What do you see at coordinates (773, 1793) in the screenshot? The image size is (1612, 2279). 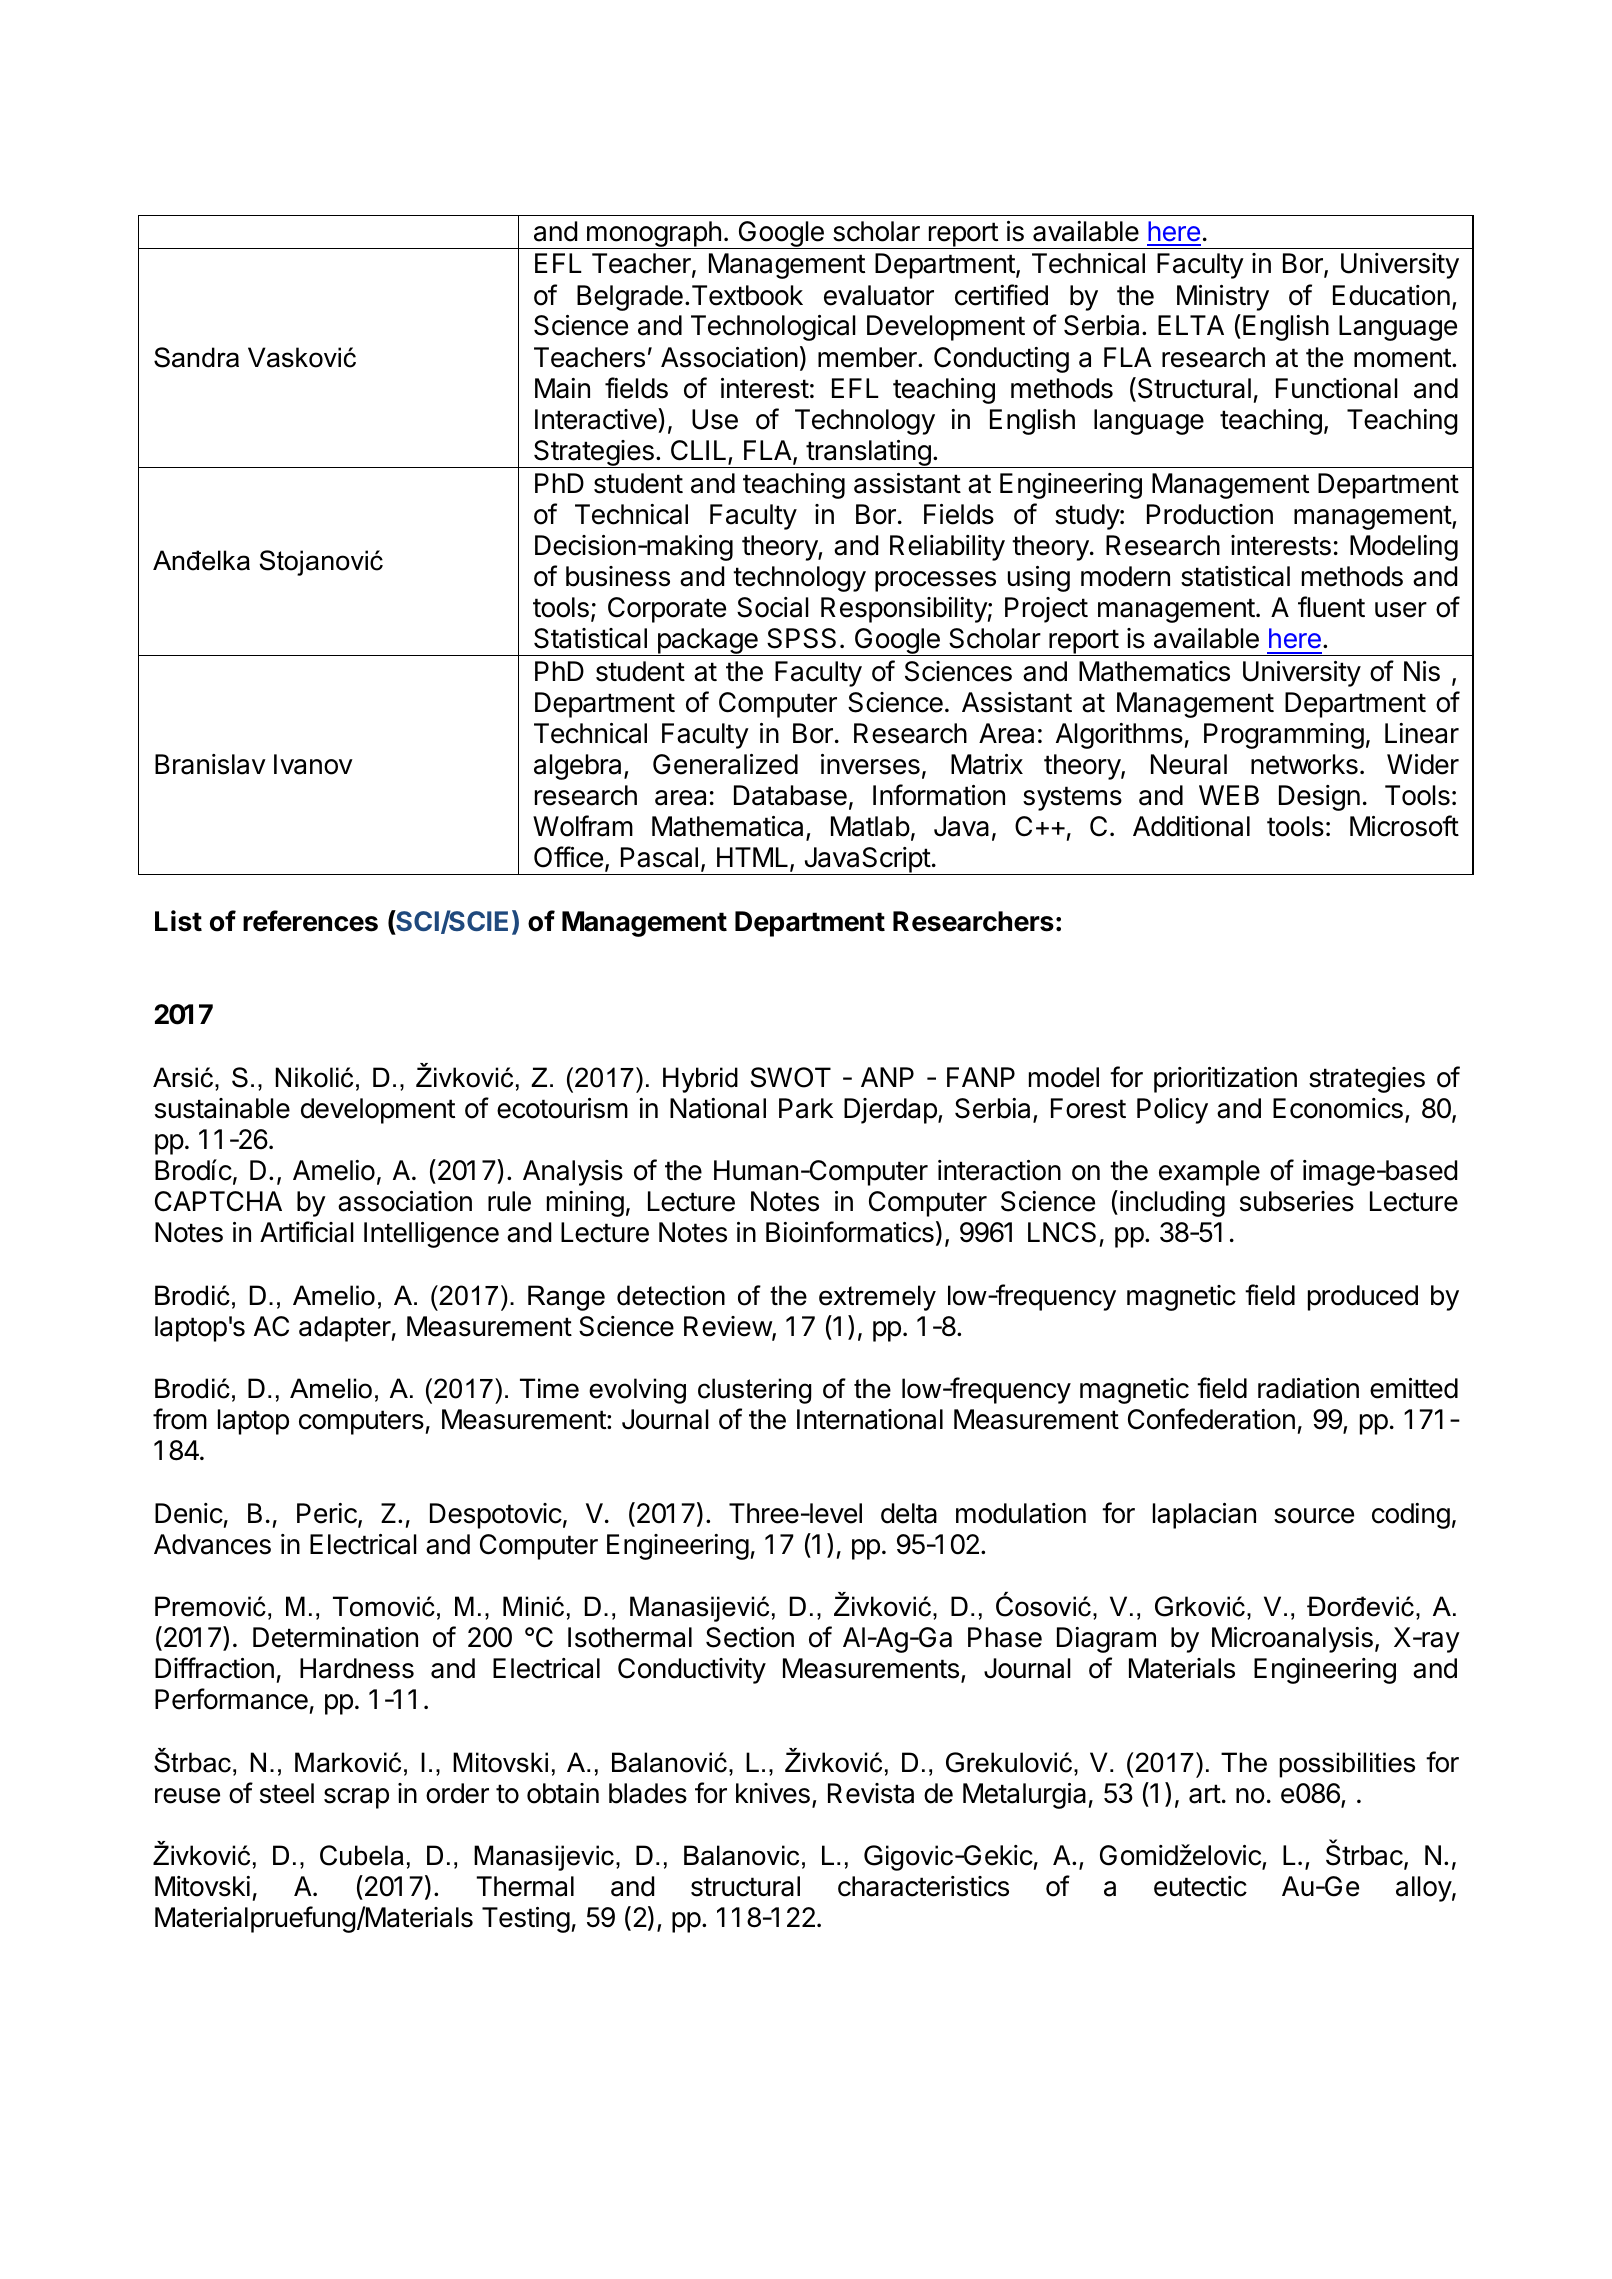 I see `knives` at bounding box center [773, 1793].
